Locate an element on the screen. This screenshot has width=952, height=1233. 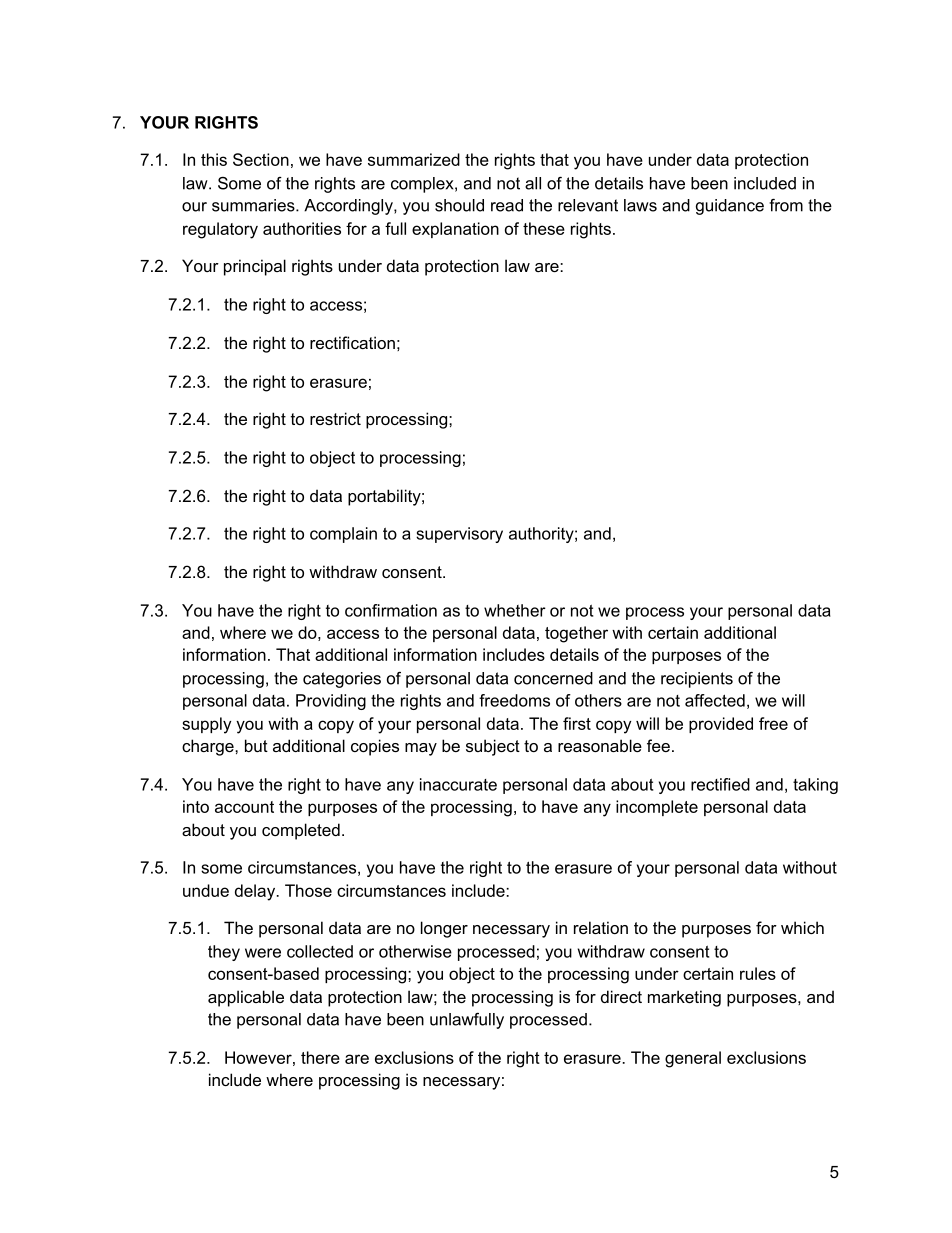
recipients is located at coordinates (697, 680).
